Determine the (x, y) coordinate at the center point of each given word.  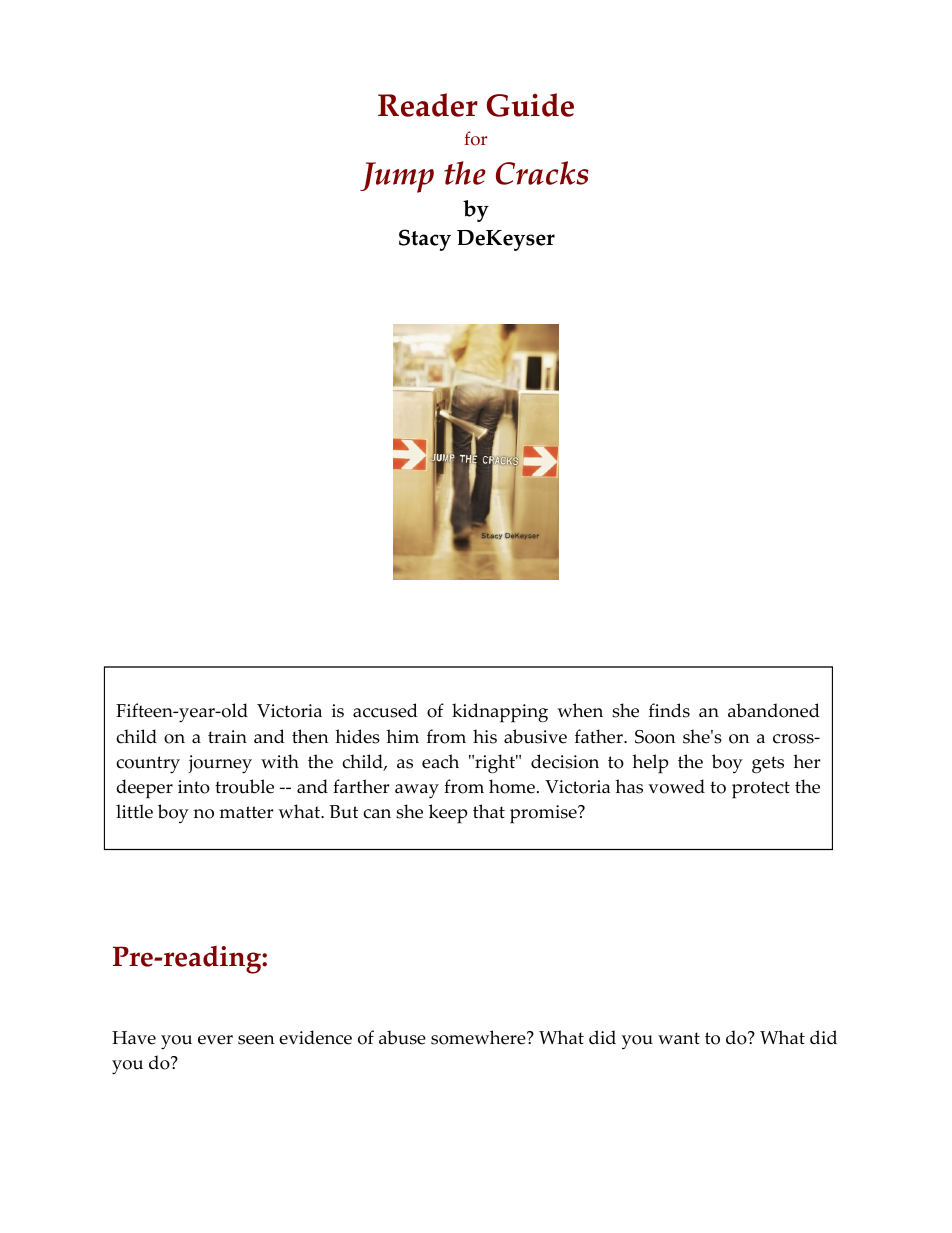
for (475, 138)
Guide (530, 105)
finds (669, 710)
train (227, 736)
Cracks (542, 173)
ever (215, 1040)
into (194, 787)
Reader (428, 105)
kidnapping (500, 713)
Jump (397, 177)
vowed (676, 786)
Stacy (425, 240)
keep (448, 814)
